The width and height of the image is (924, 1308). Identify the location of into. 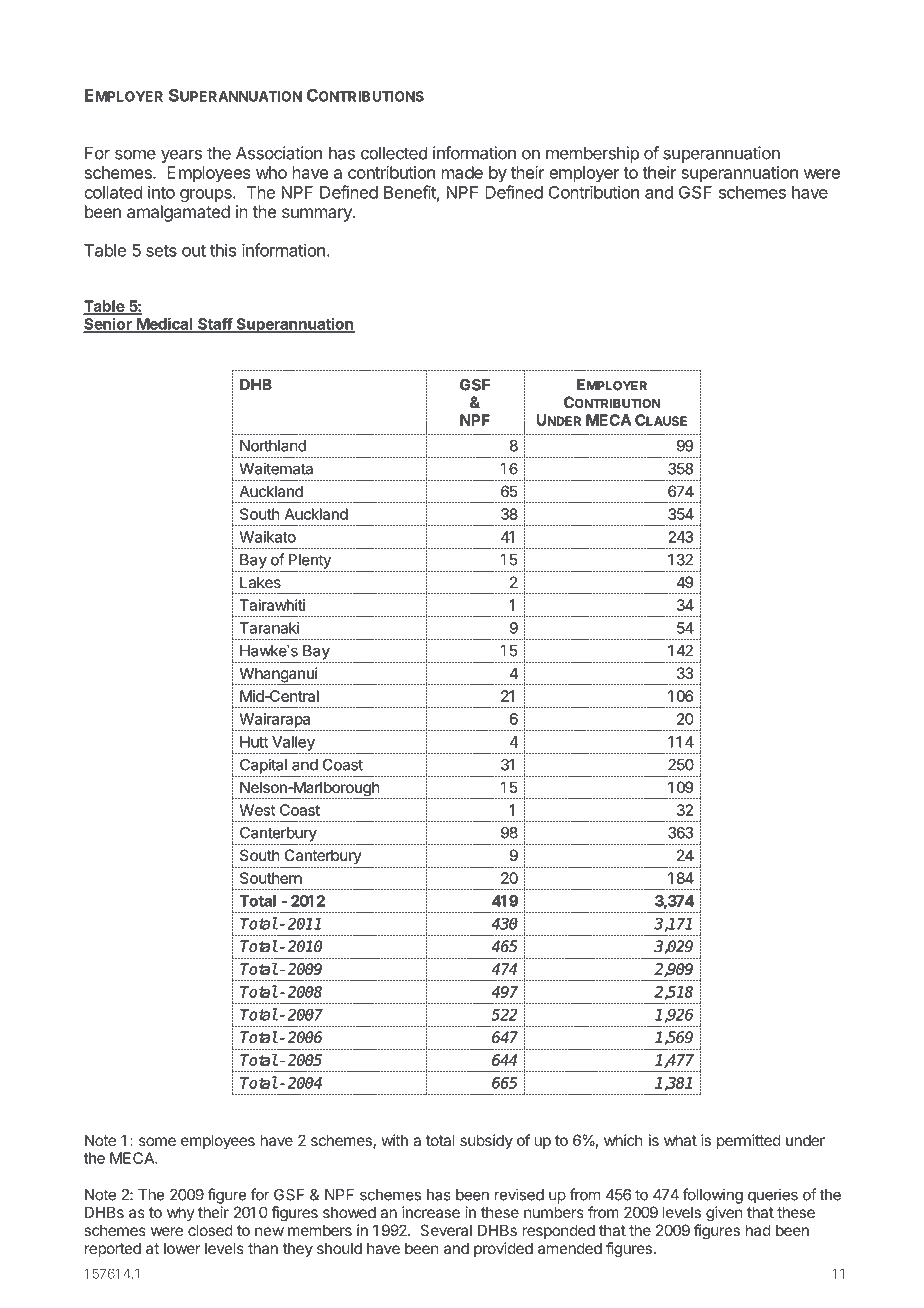
(161, 192).
